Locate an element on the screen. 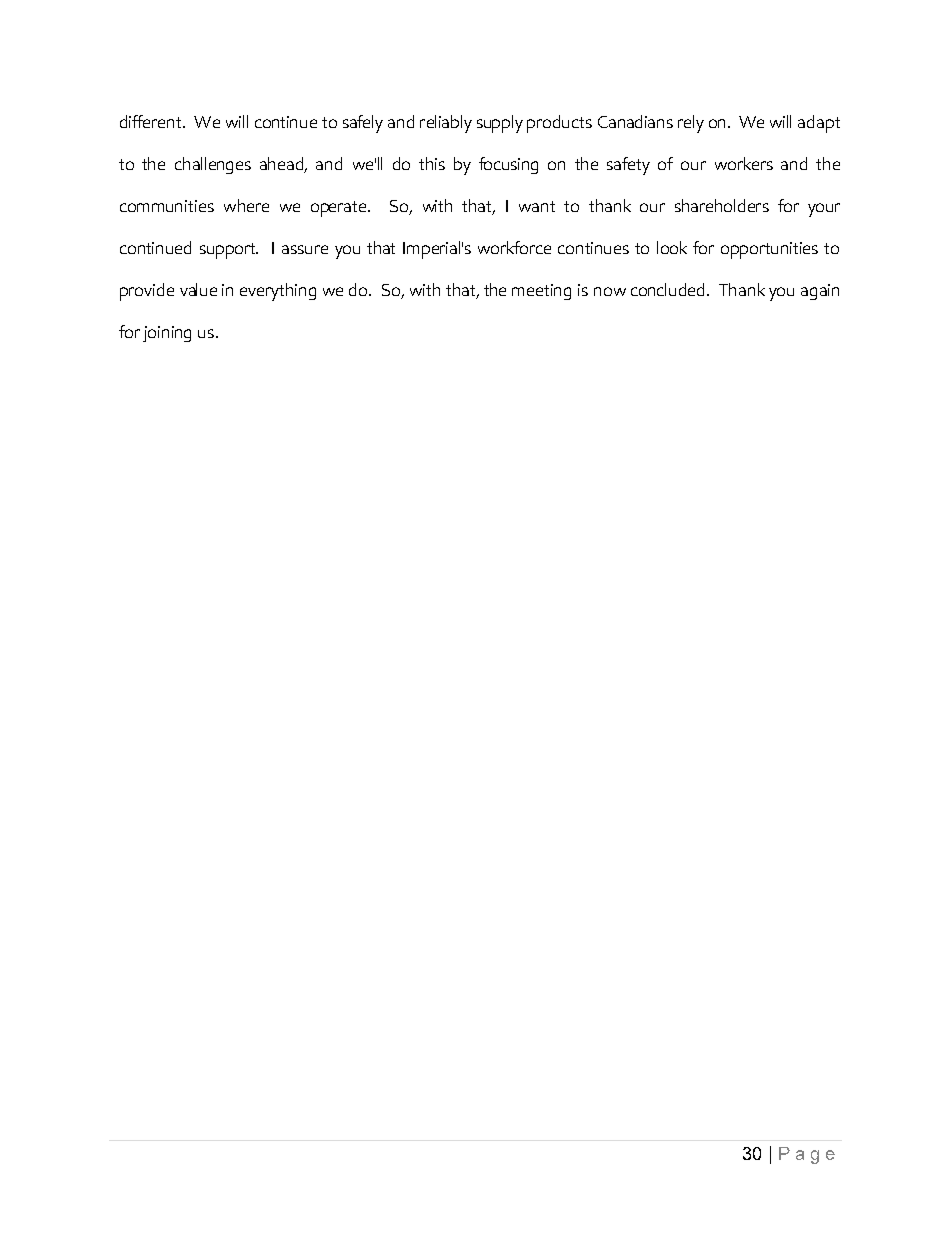 The height and width of the screenshot is (1233, 952). again is located at coordinates (820, 292).
